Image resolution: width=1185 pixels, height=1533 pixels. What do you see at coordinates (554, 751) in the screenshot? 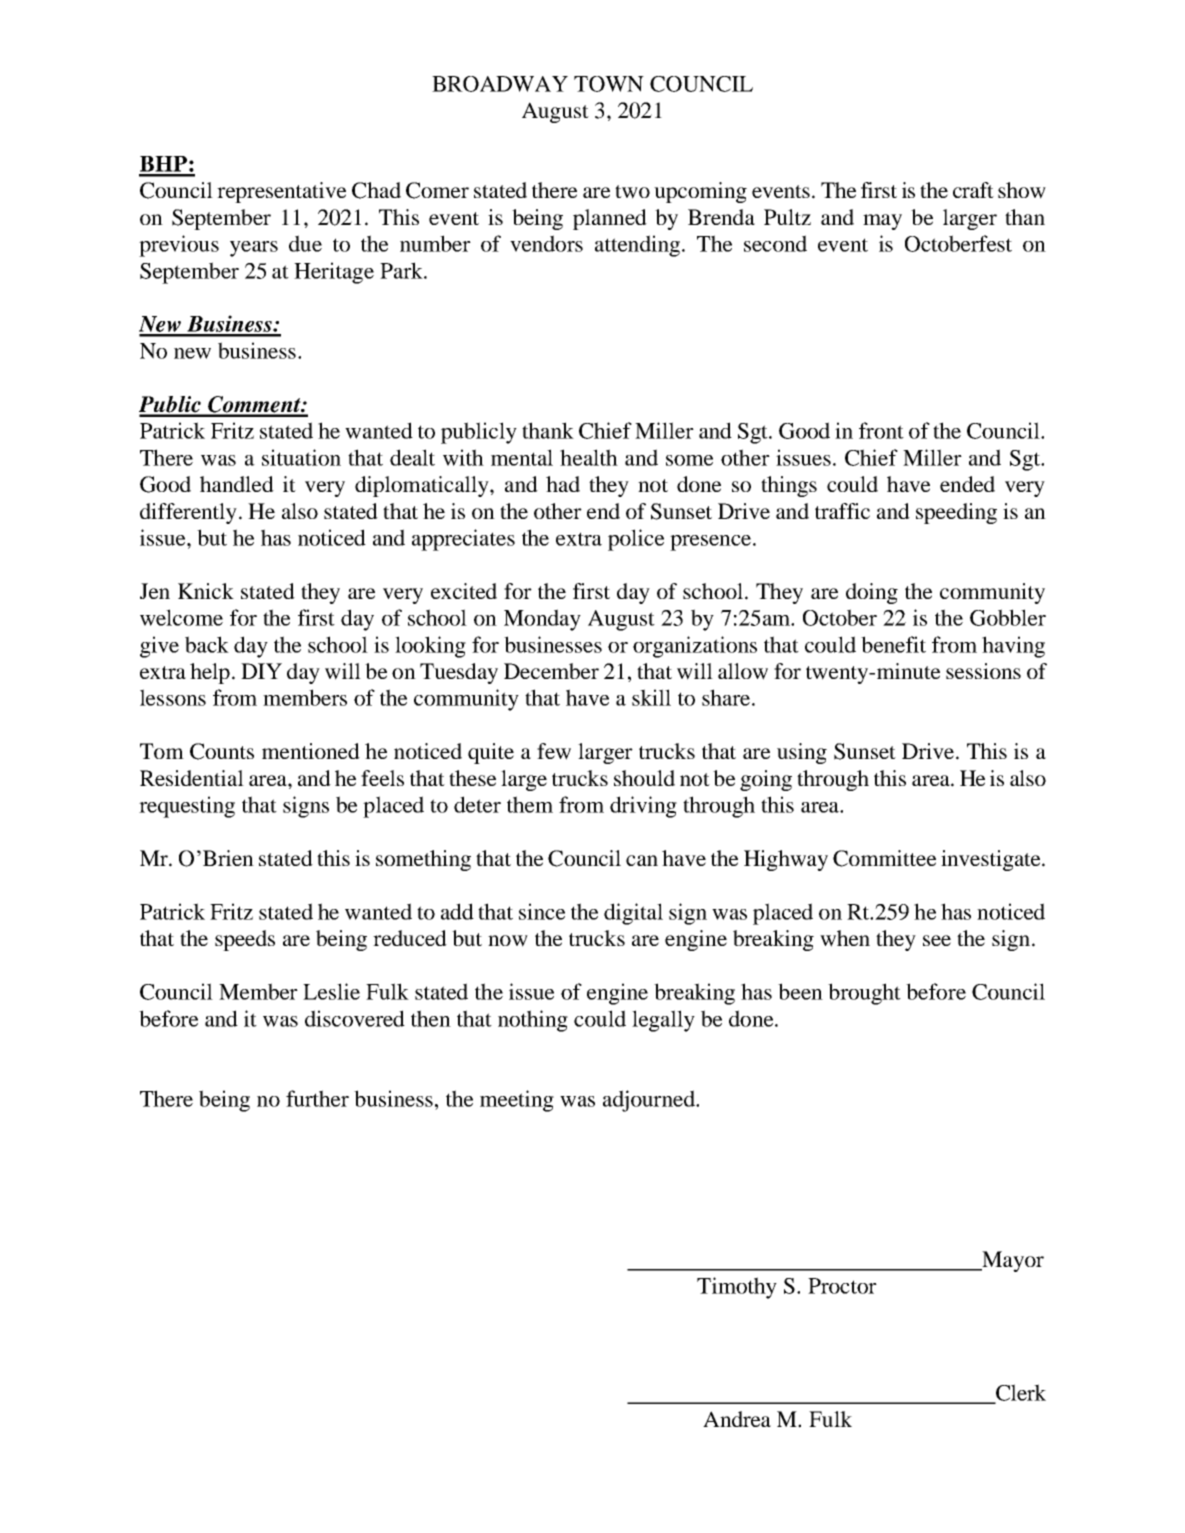
I see `few` at bounding box center [554, 751].
